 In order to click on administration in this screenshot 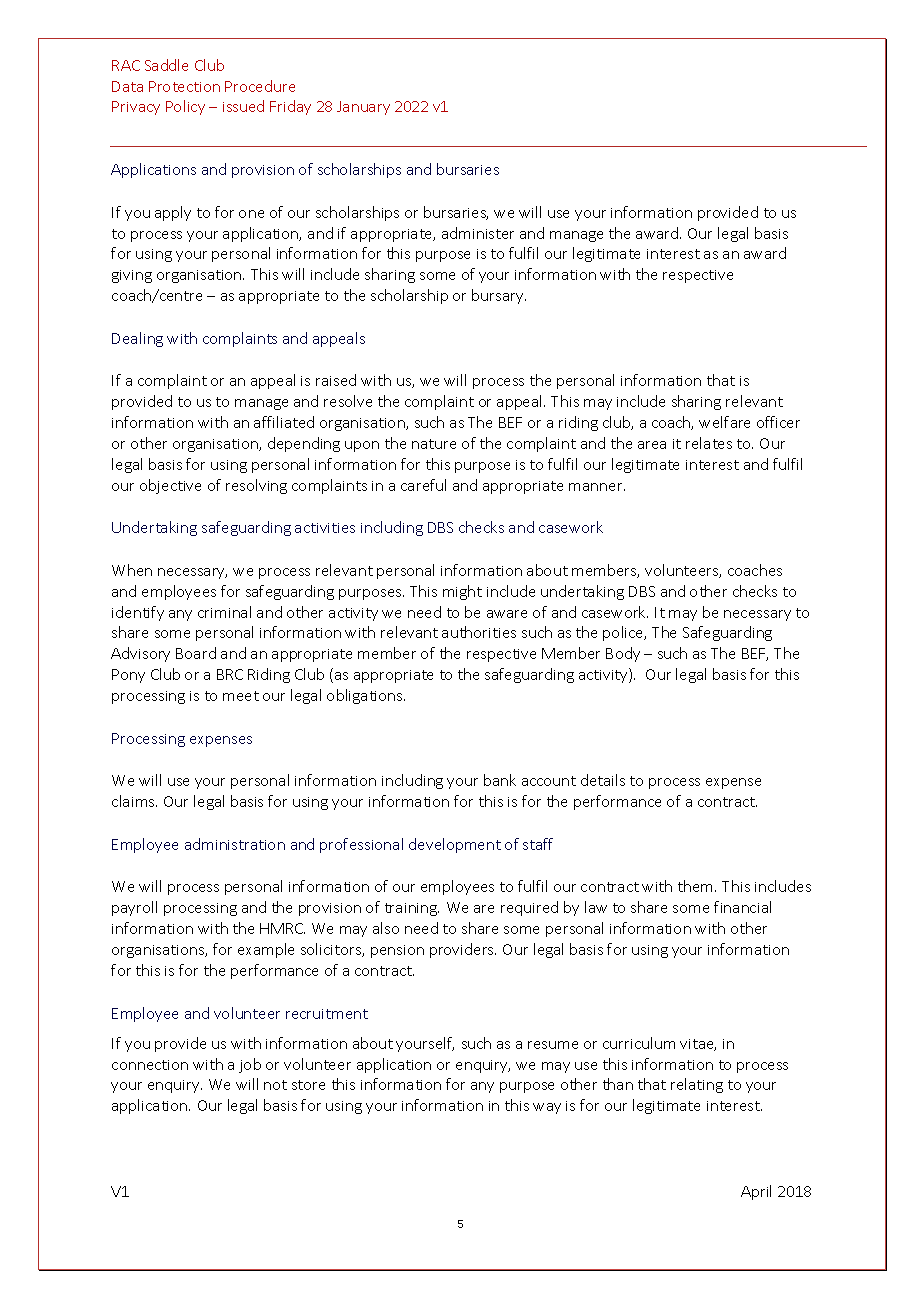, I will do `click(235, 844)`.
